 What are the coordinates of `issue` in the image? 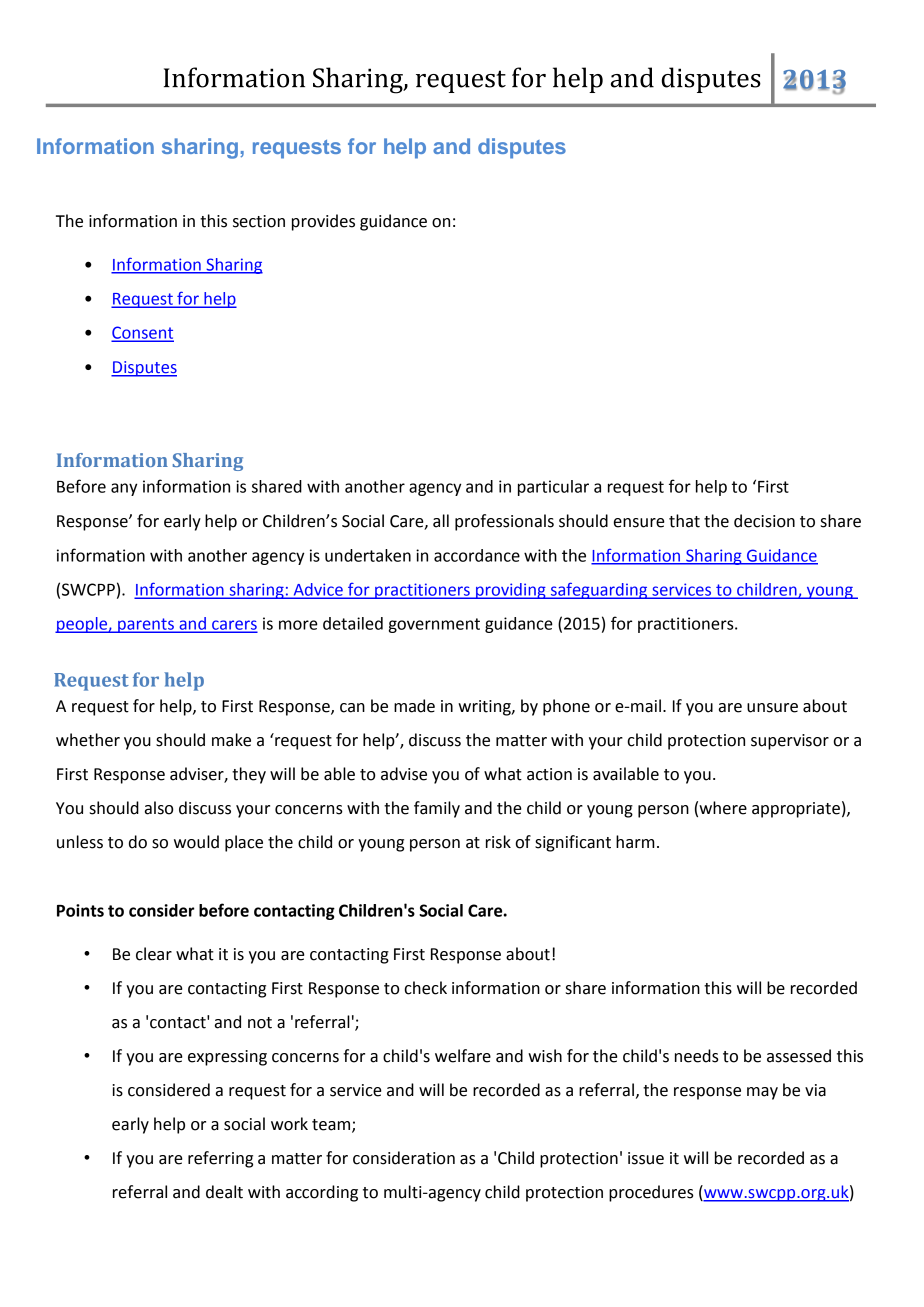 It's located at (646, 1158).
